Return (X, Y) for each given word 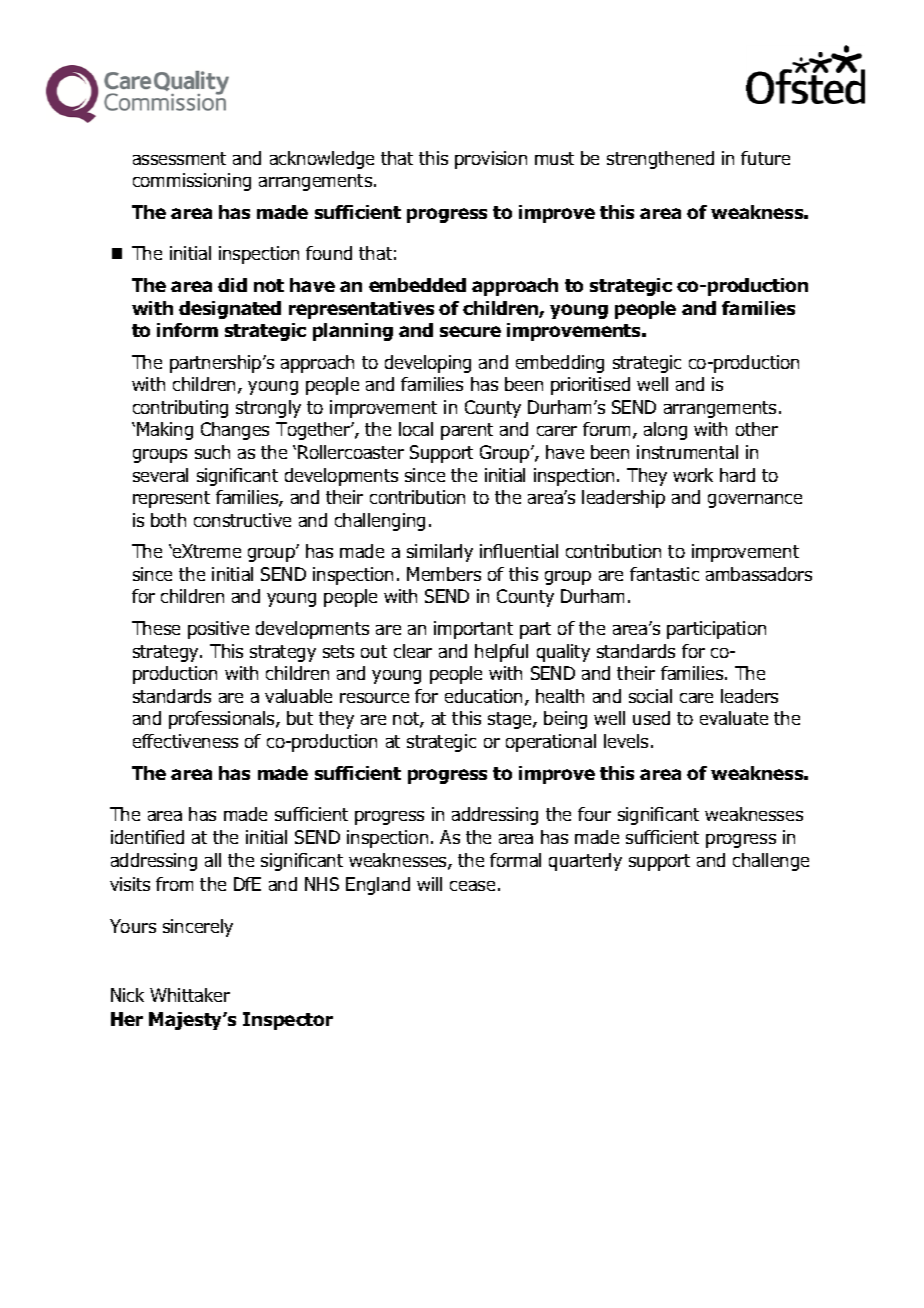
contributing (180, 409)
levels (626, 741)
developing (428, 364)
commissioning (192, 182)
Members (444, 574)
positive (218, 630)
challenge (771, 862)
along (665, 431)
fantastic (664, 574)
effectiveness (185, 741)
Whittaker (190, 995)
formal (515, 860)
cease (472, 886)
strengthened (660, 160)
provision (491, 160)
